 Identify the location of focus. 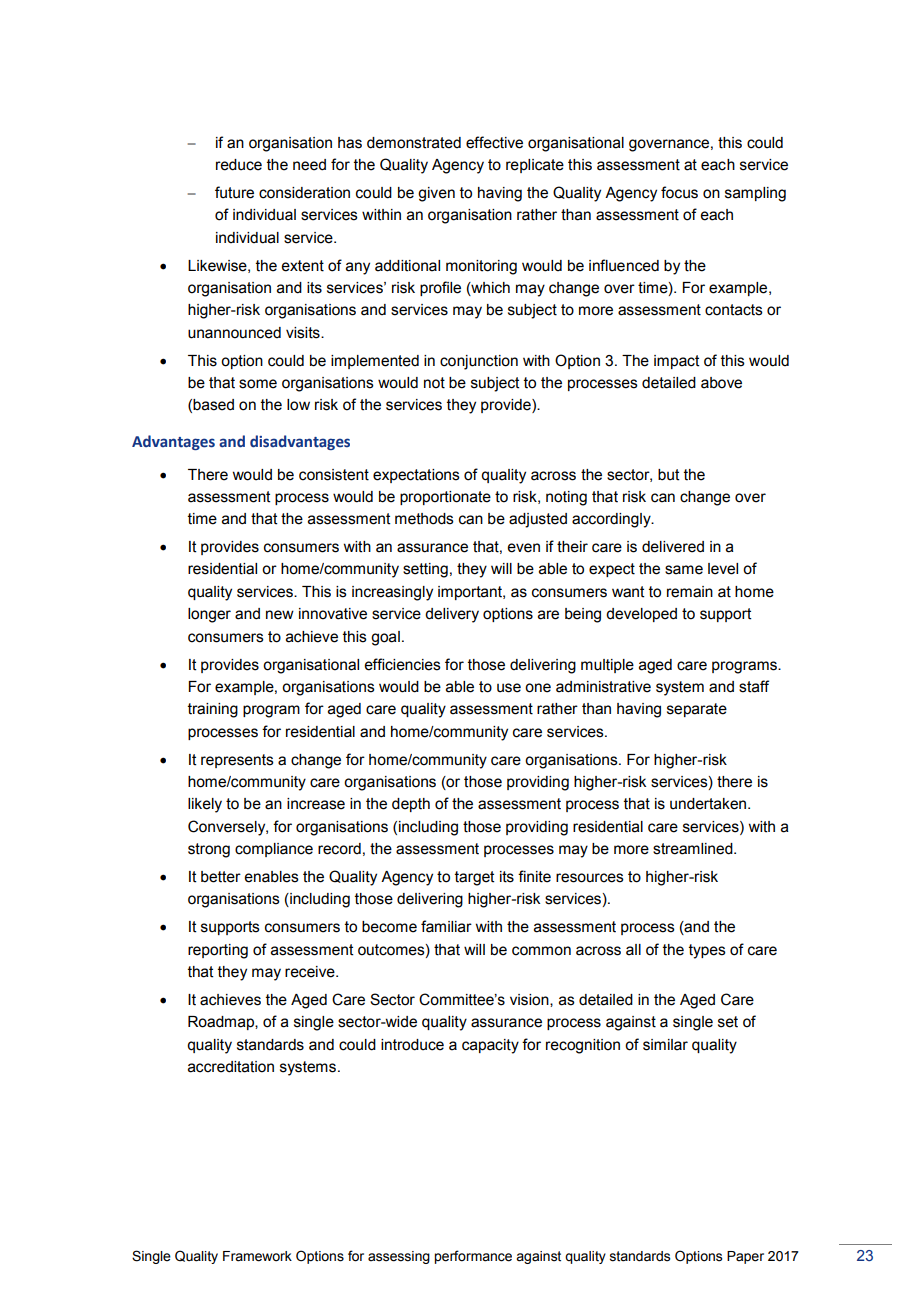
(679, 192).
